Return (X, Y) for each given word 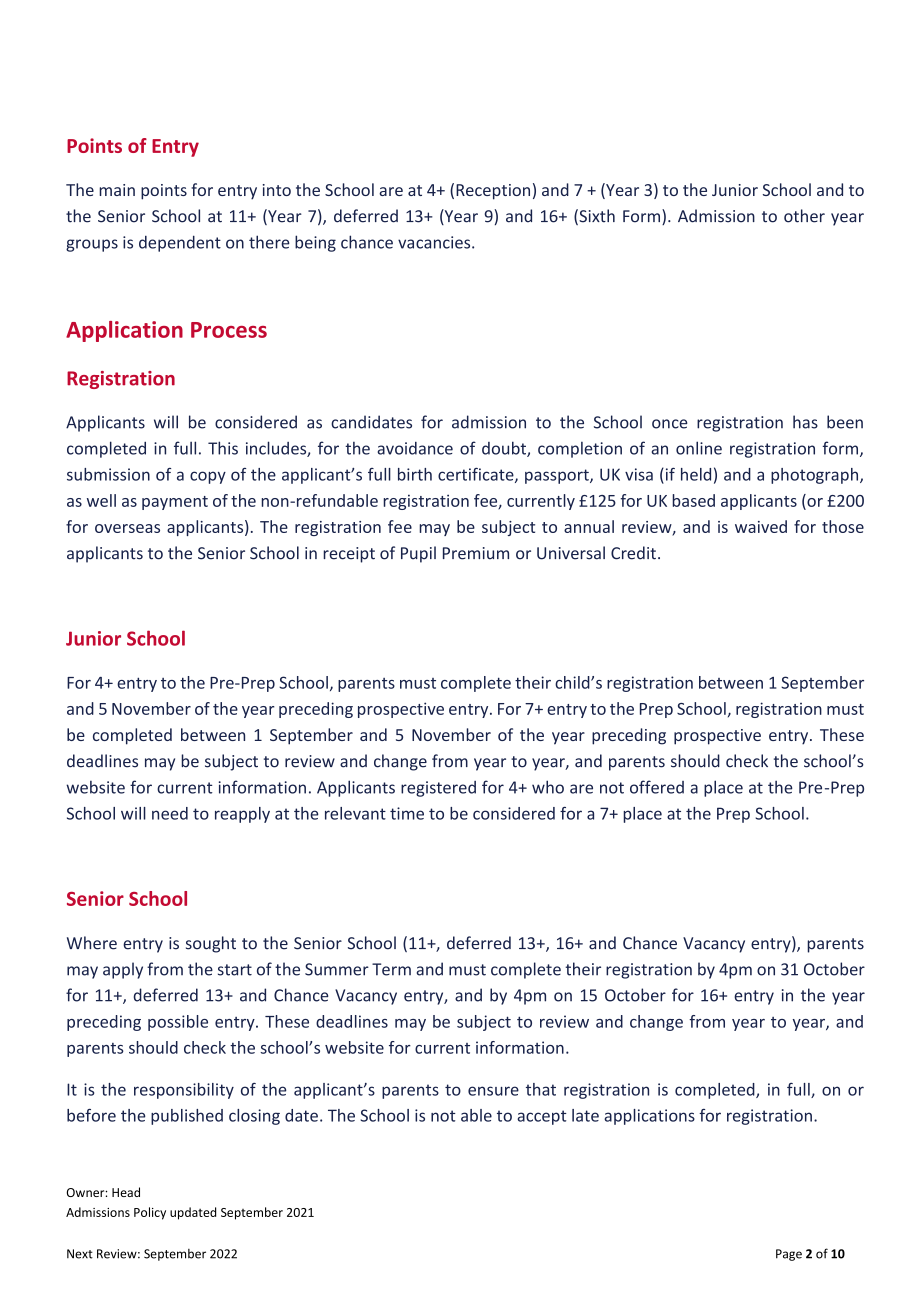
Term (391, 969)
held (696, 474)
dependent (180, 243)
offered (657, 787)
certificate (477, 475)
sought (211, 944)
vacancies (435, 242)
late (585, 1115)
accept (542, 1117)
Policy (150, 1213)
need (170, 813)
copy (208, 477)
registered (438, 789)
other (804, 216)
